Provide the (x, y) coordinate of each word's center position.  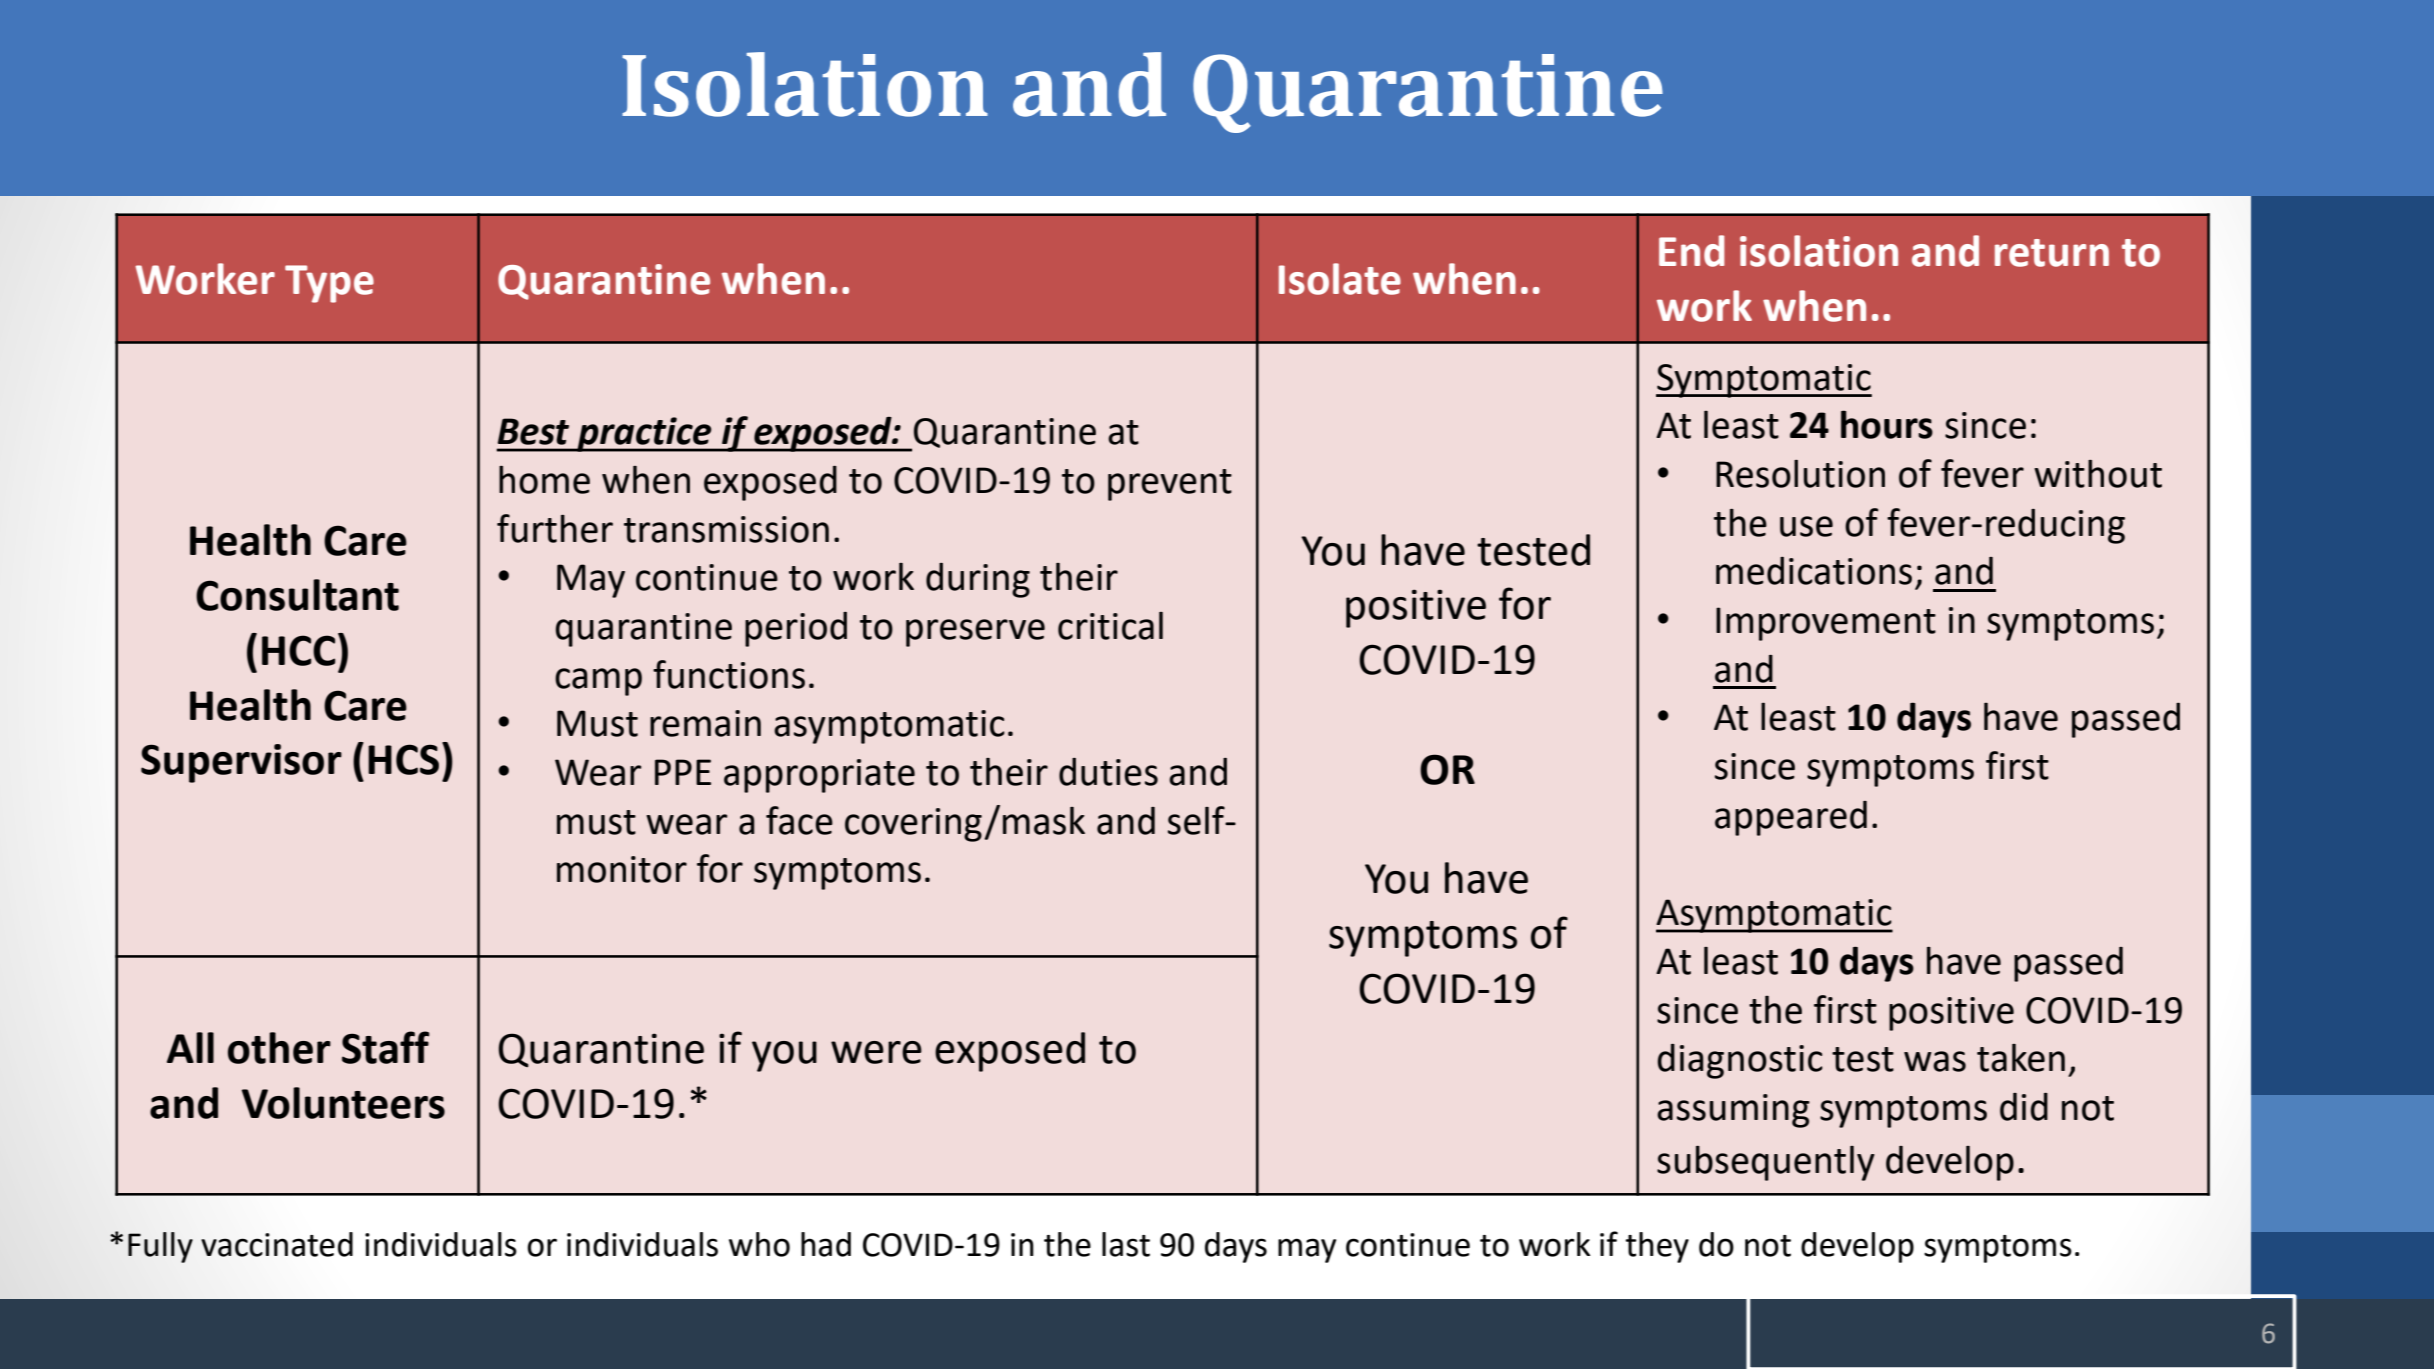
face (799, 820)
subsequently (1766, 1163)
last (1126, 1244)
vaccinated (277, 1244)
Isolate (1340, 279)
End (1692, 251)
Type (329, 284)
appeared (1791, 818)
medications (1814, 571)
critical (1110, 626)
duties (1108, 772)
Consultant (297, 595)
